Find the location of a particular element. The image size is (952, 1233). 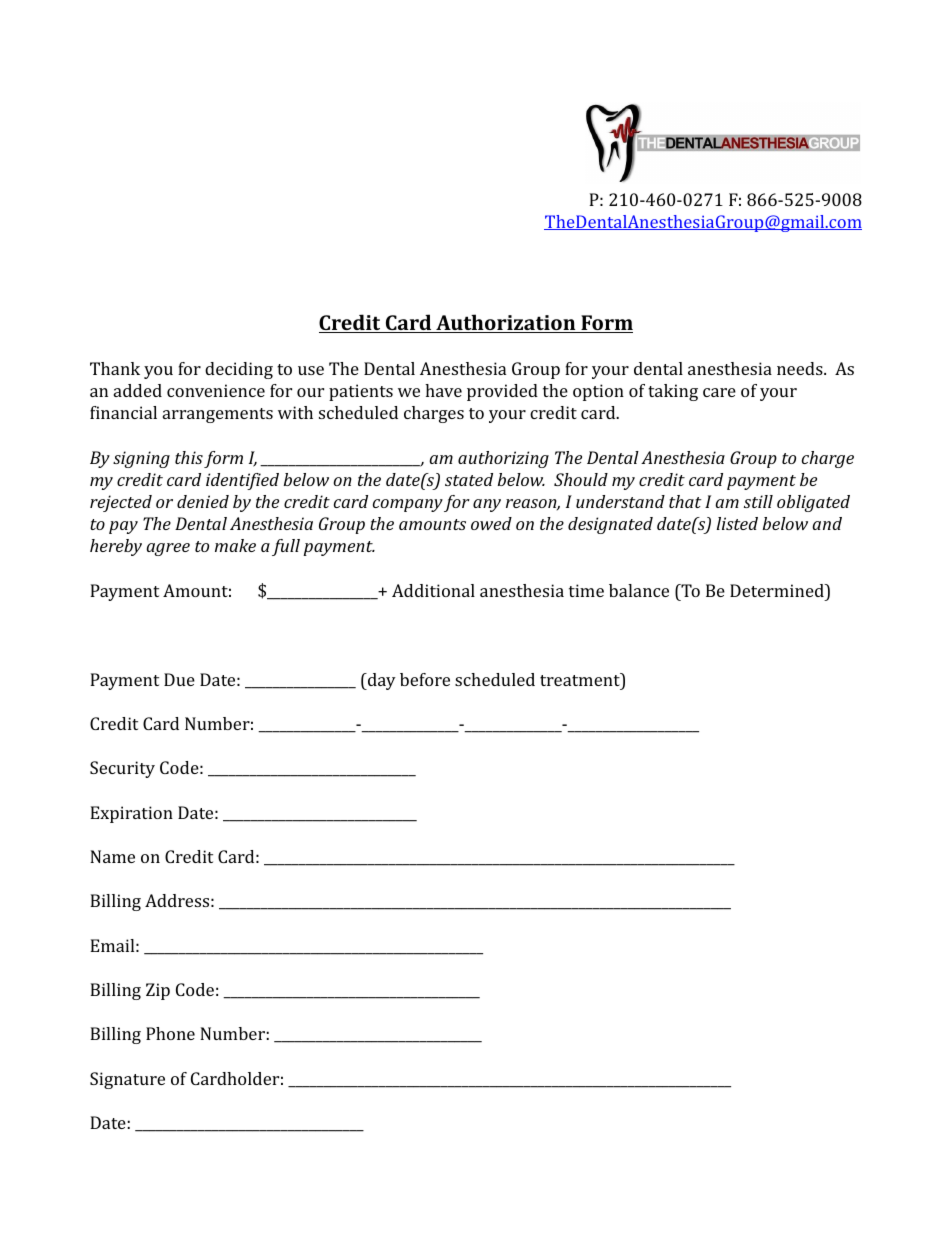

deciding is located at coordinates (239, 370).
